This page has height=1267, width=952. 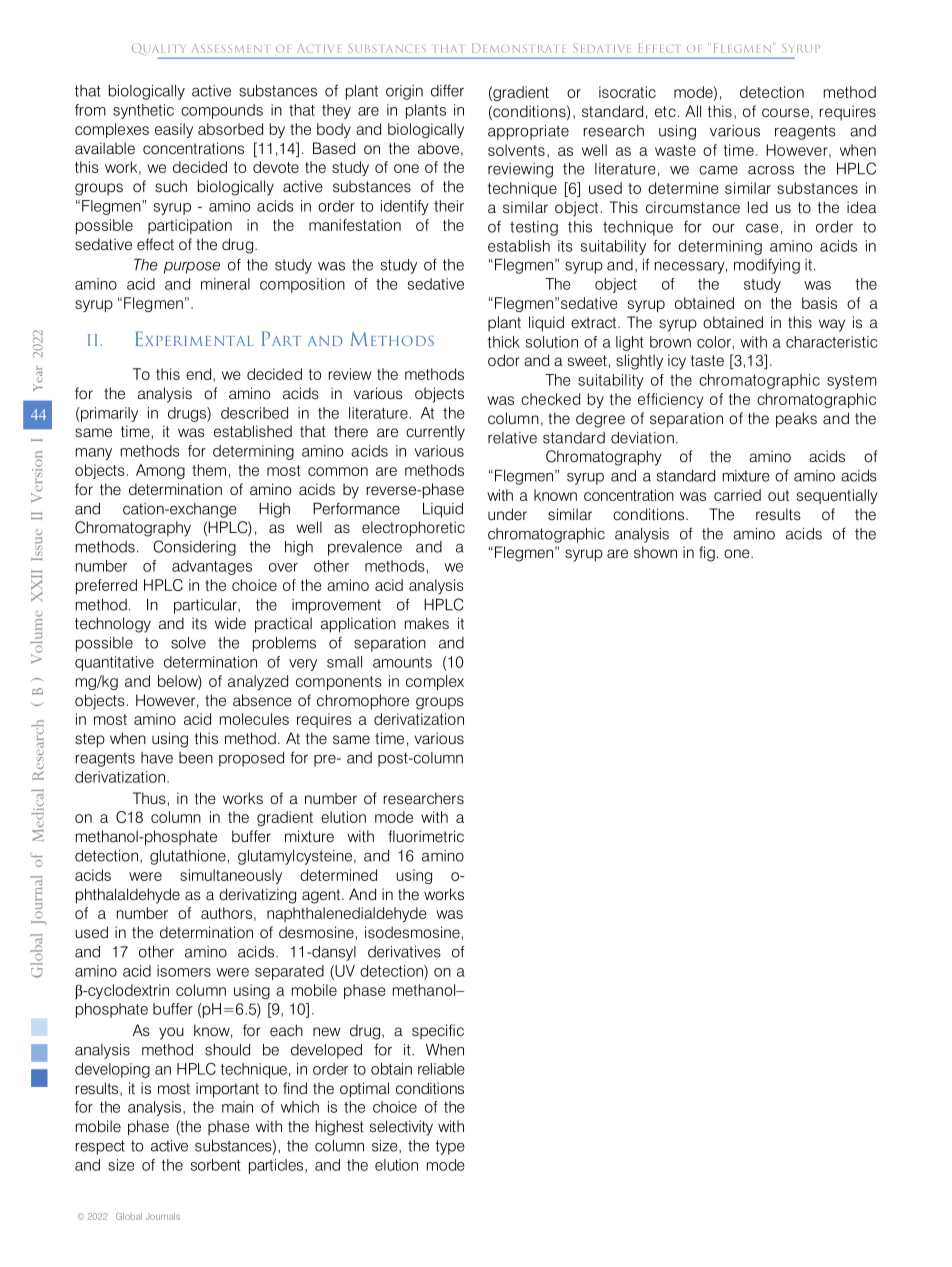 I want to click on been, so click(x=196, y=758).
